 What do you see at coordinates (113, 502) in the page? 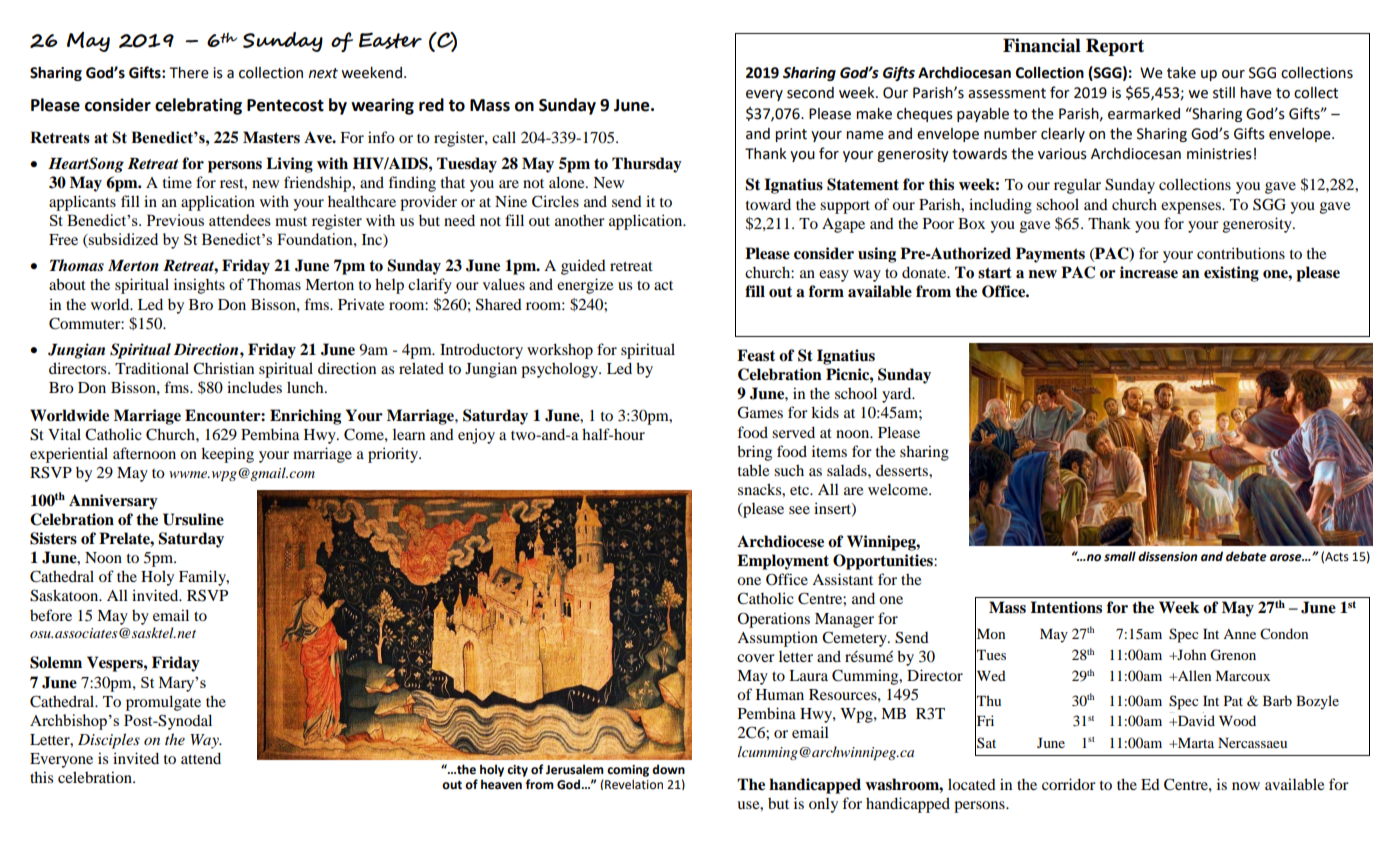
I see `Anniversary` at bounding box center [113, 502].
